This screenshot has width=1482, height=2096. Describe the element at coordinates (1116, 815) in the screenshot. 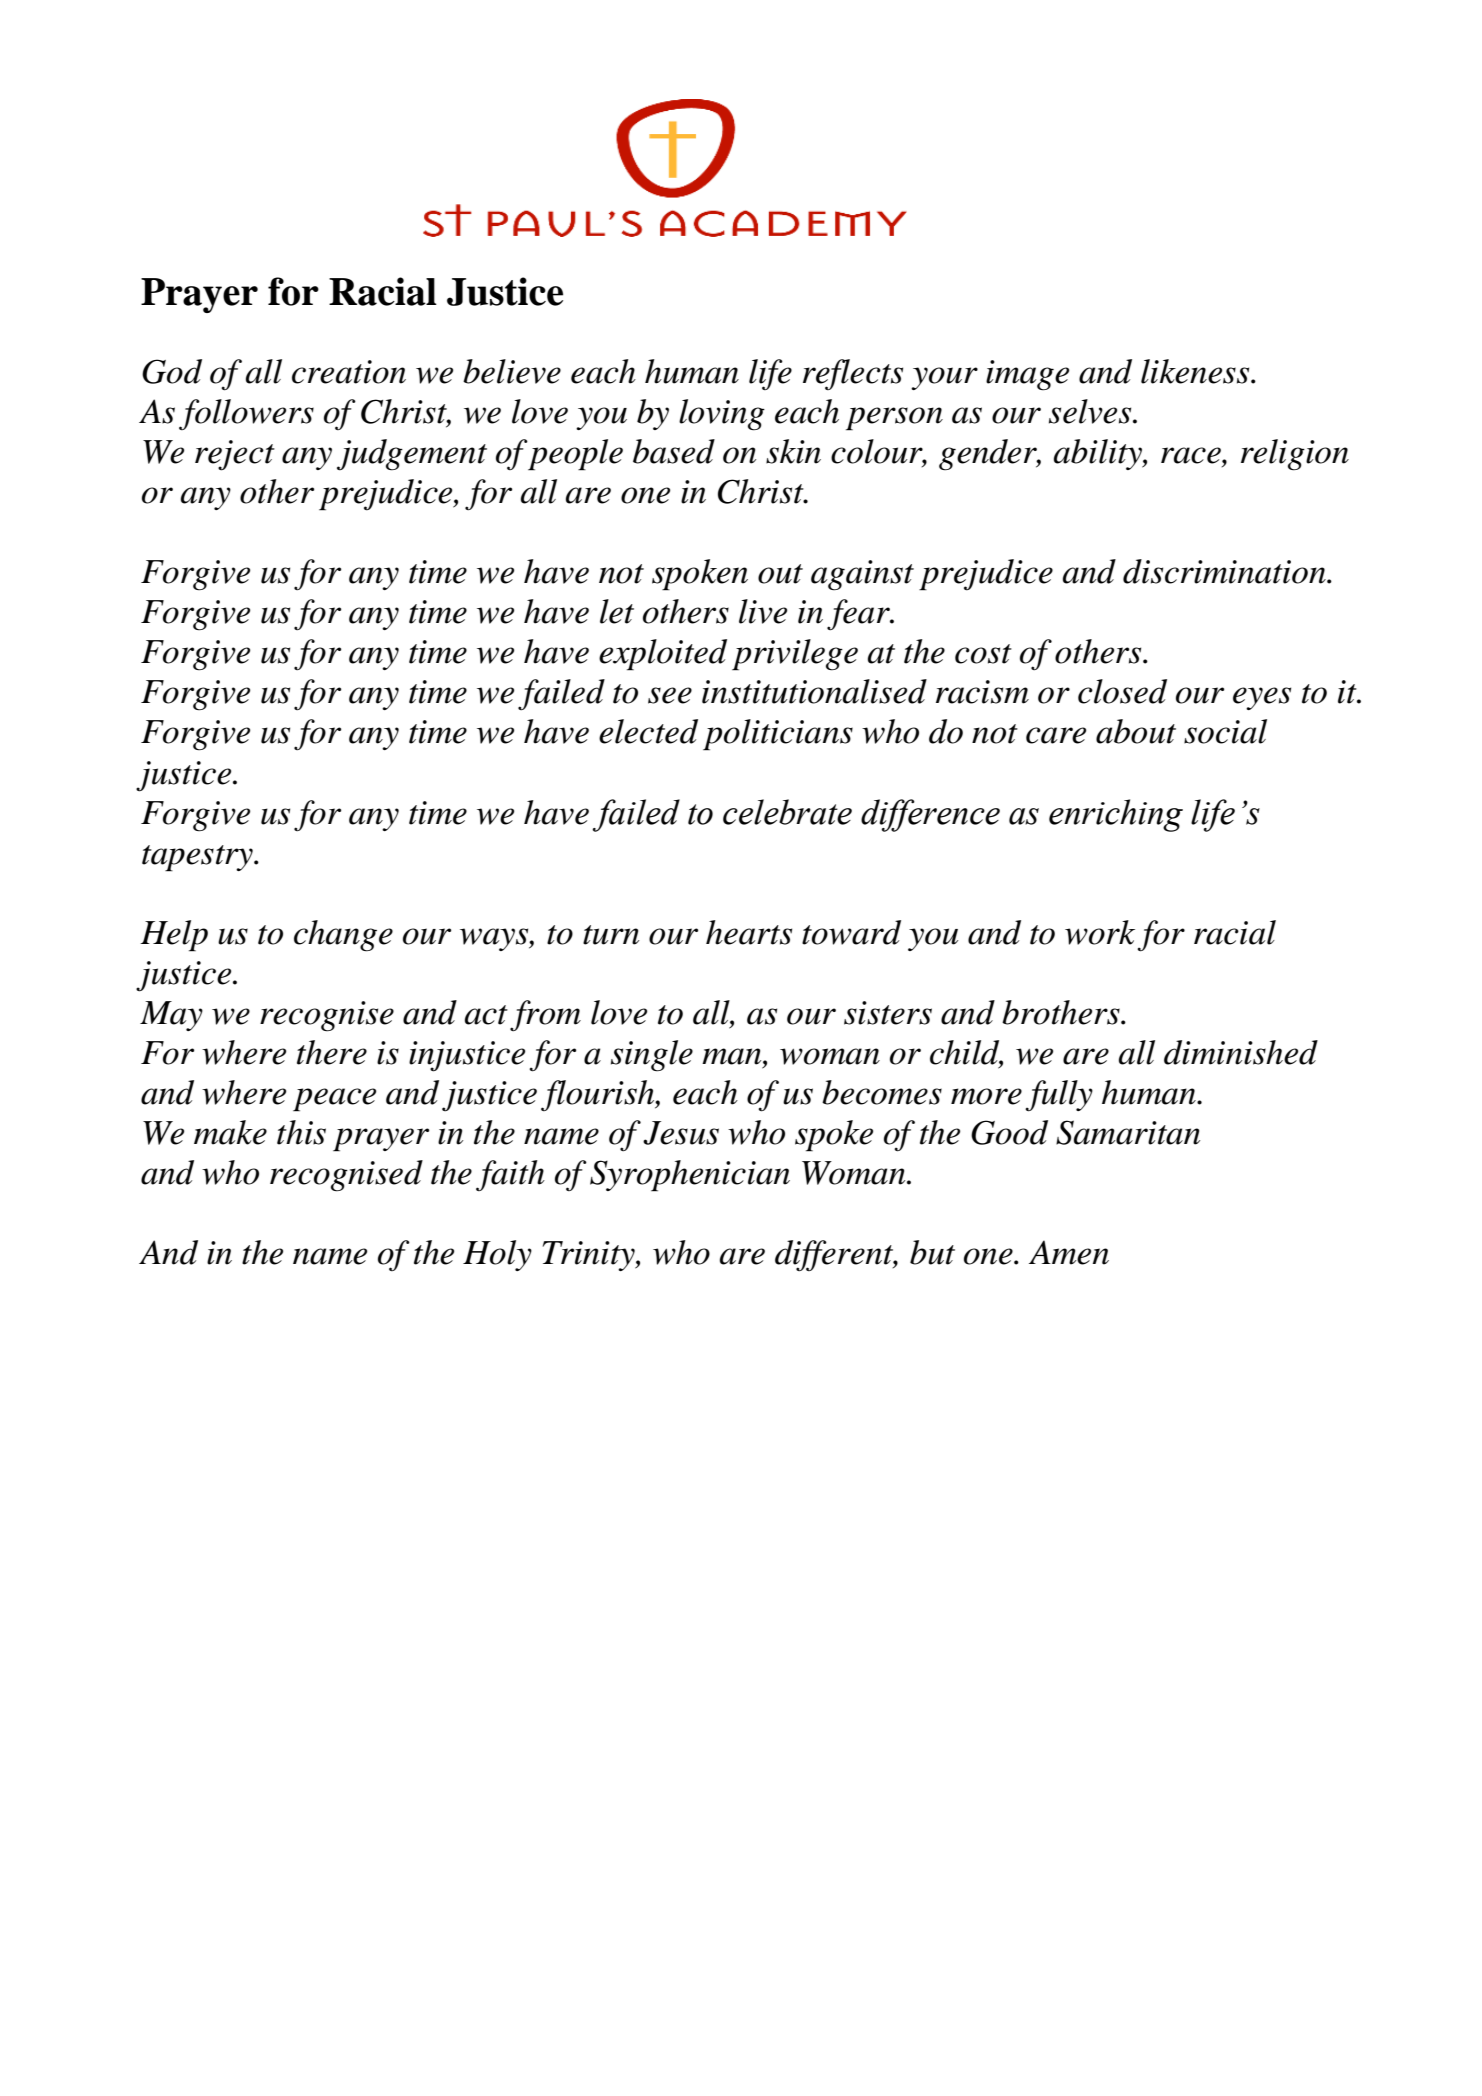

I see `enriching` at that location.
